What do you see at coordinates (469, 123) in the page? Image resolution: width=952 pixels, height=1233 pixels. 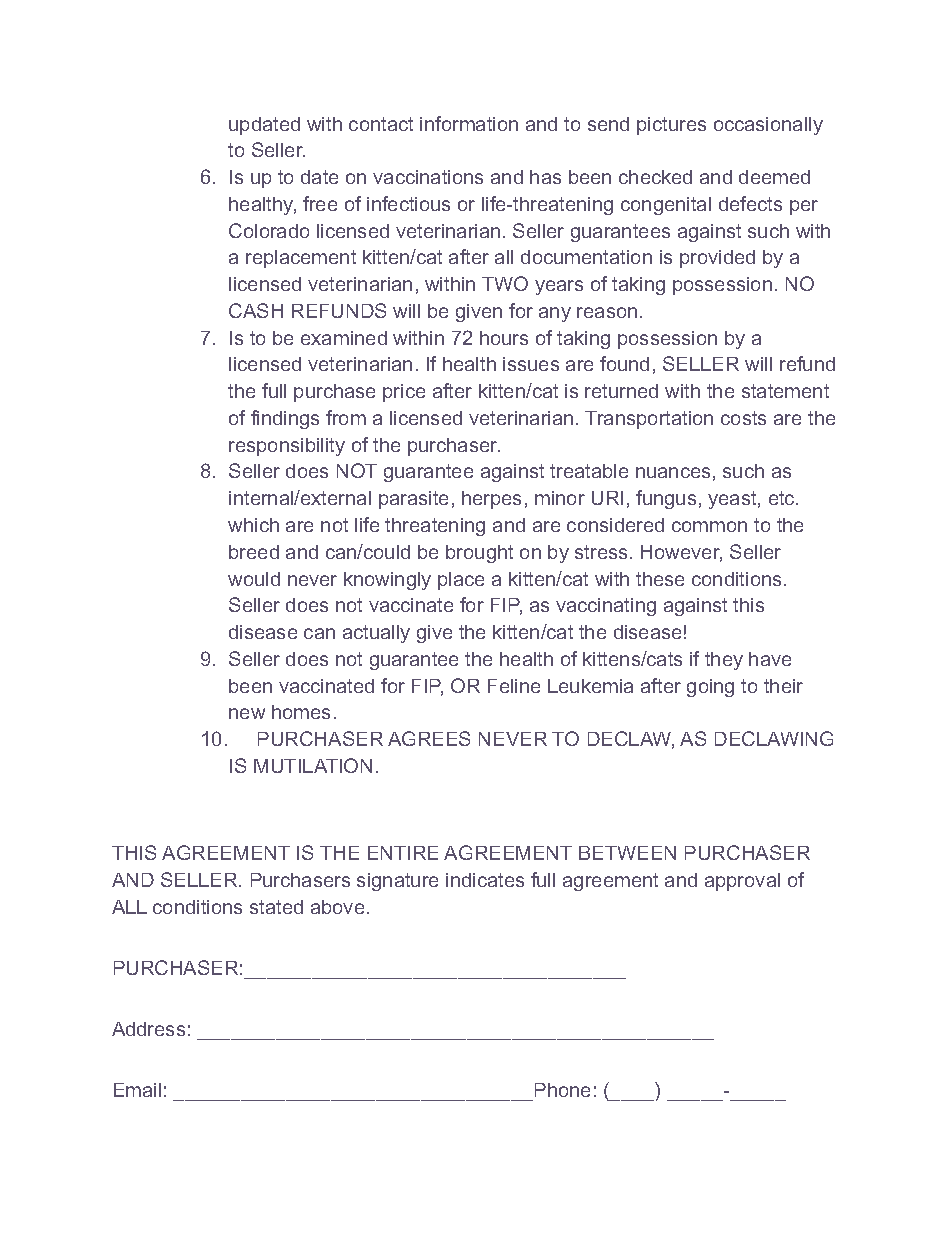 I see `information` at bounding box center [469, 123].
